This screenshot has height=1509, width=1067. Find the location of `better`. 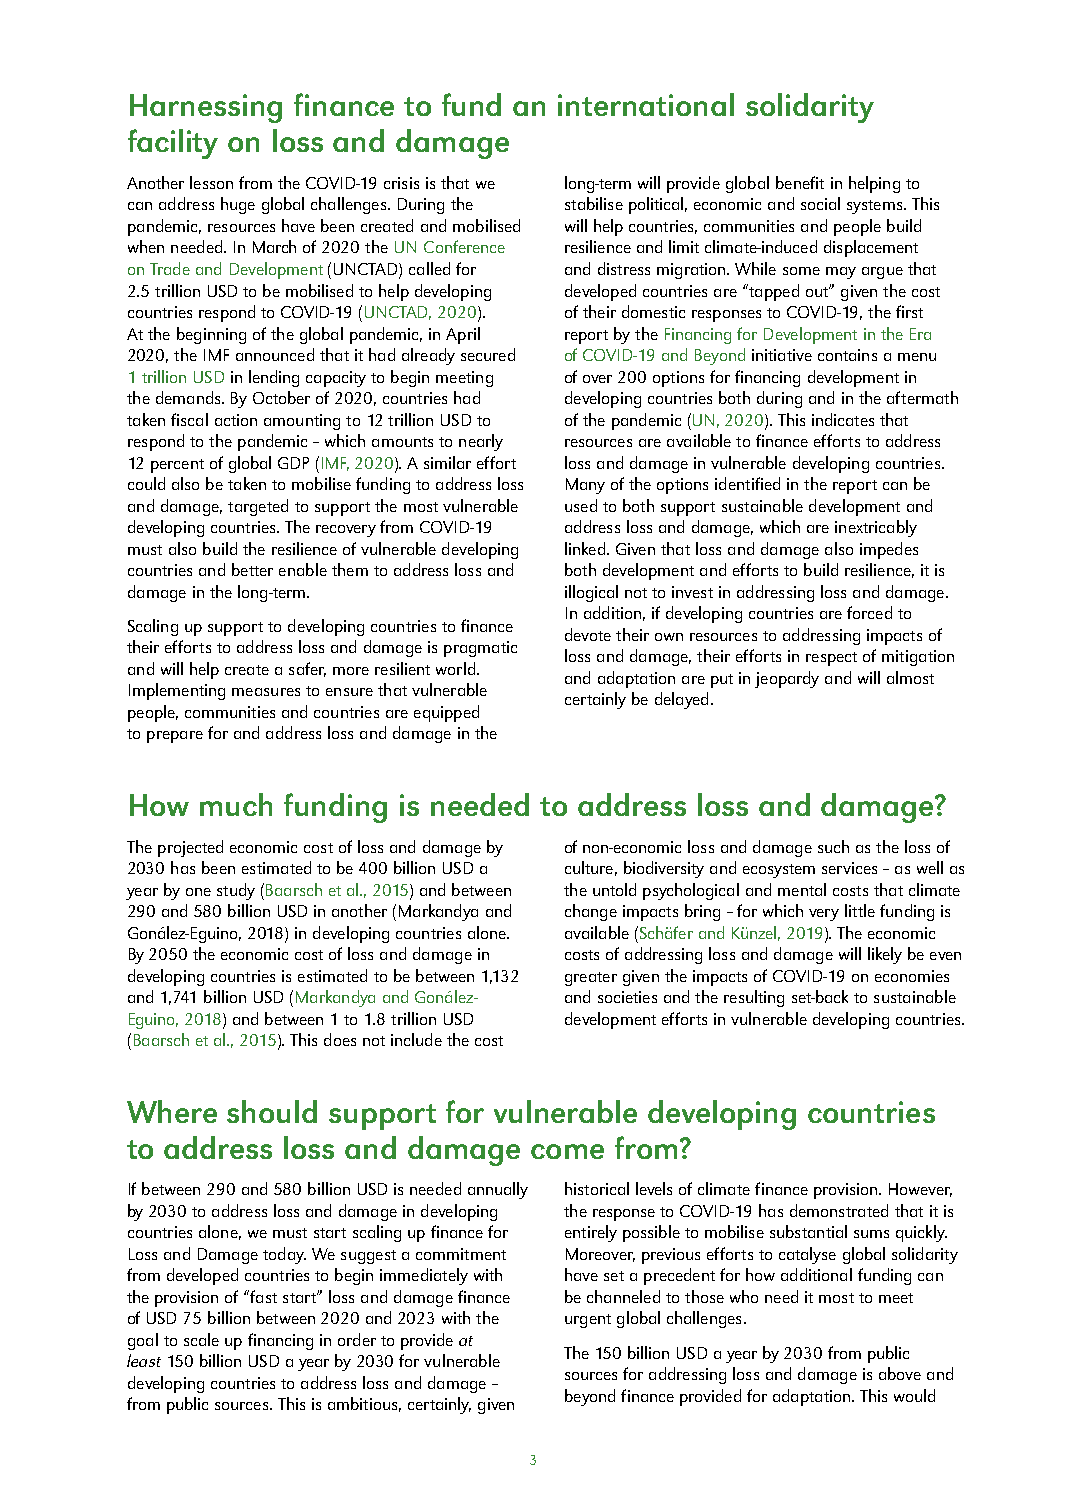

better is located at coordinates (252, 569).
